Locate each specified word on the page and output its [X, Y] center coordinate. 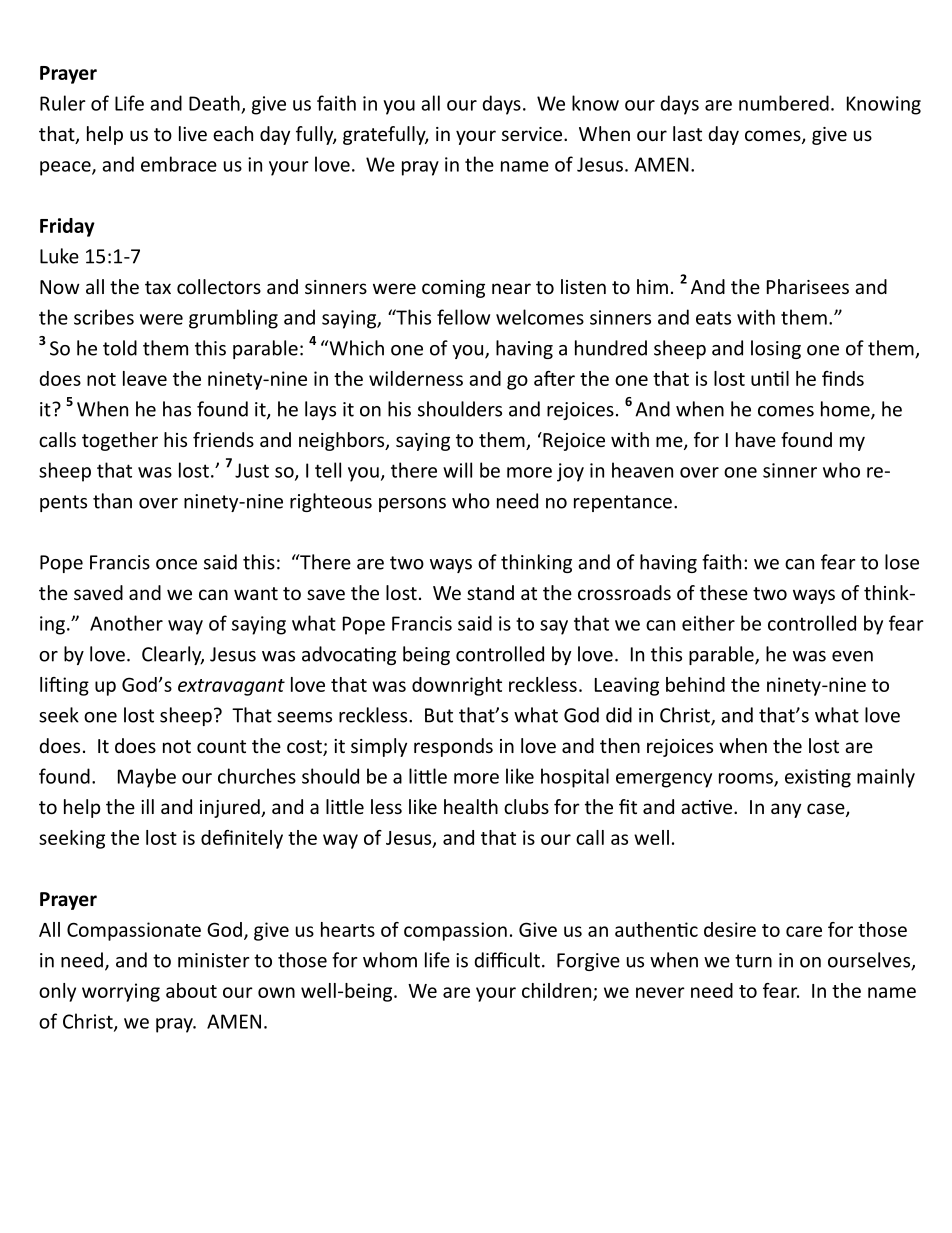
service [532, 134]
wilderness [416, 378]
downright [457, 686]
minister [213, 960]
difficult [507, 960]
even [852, 656]
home [846, 410]
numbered [784, 103]
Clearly [173, 655]
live [193, 133]
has [177, 409]
